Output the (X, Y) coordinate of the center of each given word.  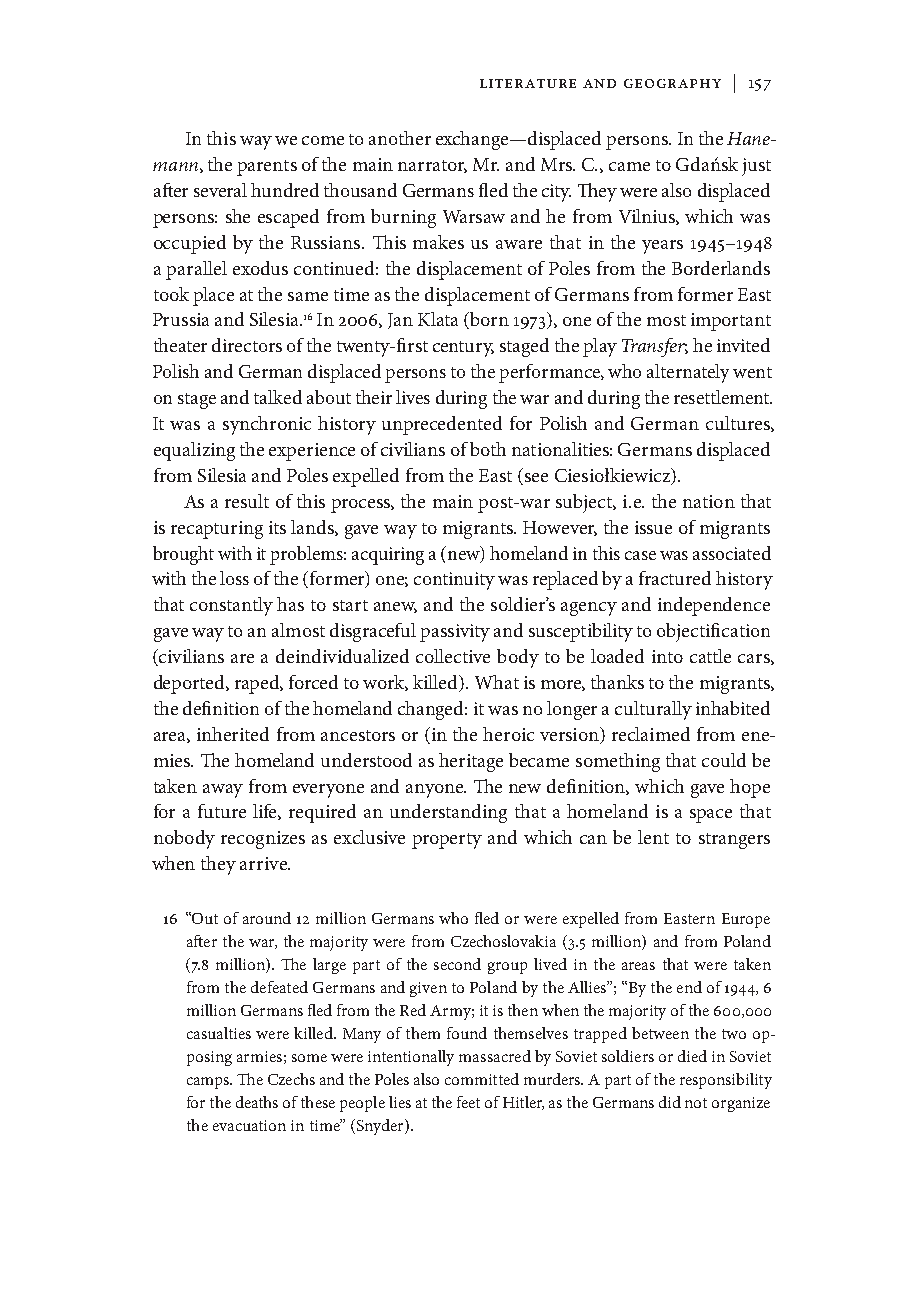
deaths (257, 1102)
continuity (454, 581)
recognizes (263, 840)
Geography (672, 83)
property (447, 841)
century (463, 349)
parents (267, 168)
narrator (432, 166)
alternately (688, 373)
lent (653, 837)
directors (247, 345)
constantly (231, 606)
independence (714, 606)
